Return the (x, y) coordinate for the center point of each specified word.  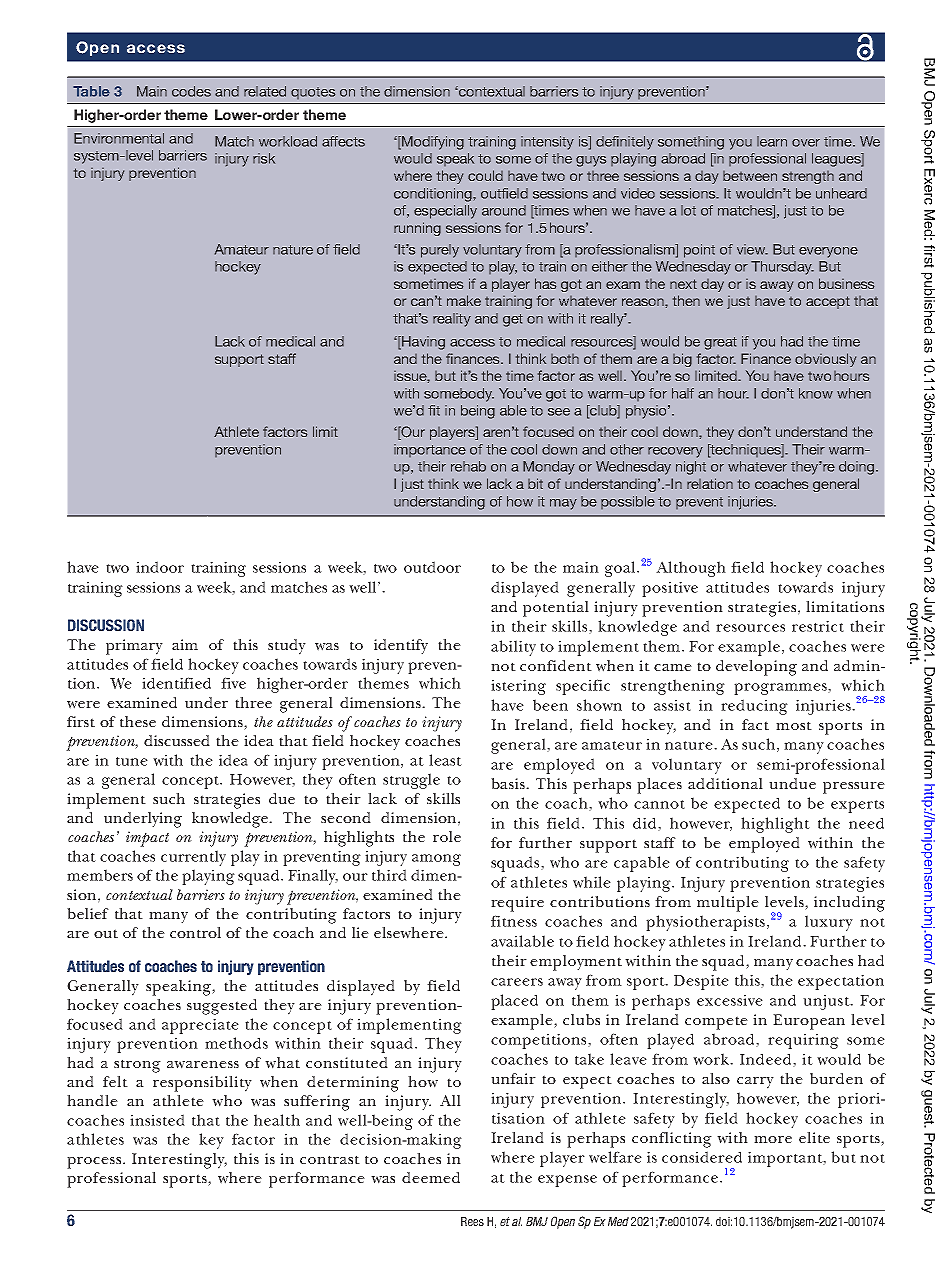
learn (772, 141)
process (95, 1163)
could (485, 175)
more (773, 1139)
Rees (472, 1221)
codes (191, 91)
